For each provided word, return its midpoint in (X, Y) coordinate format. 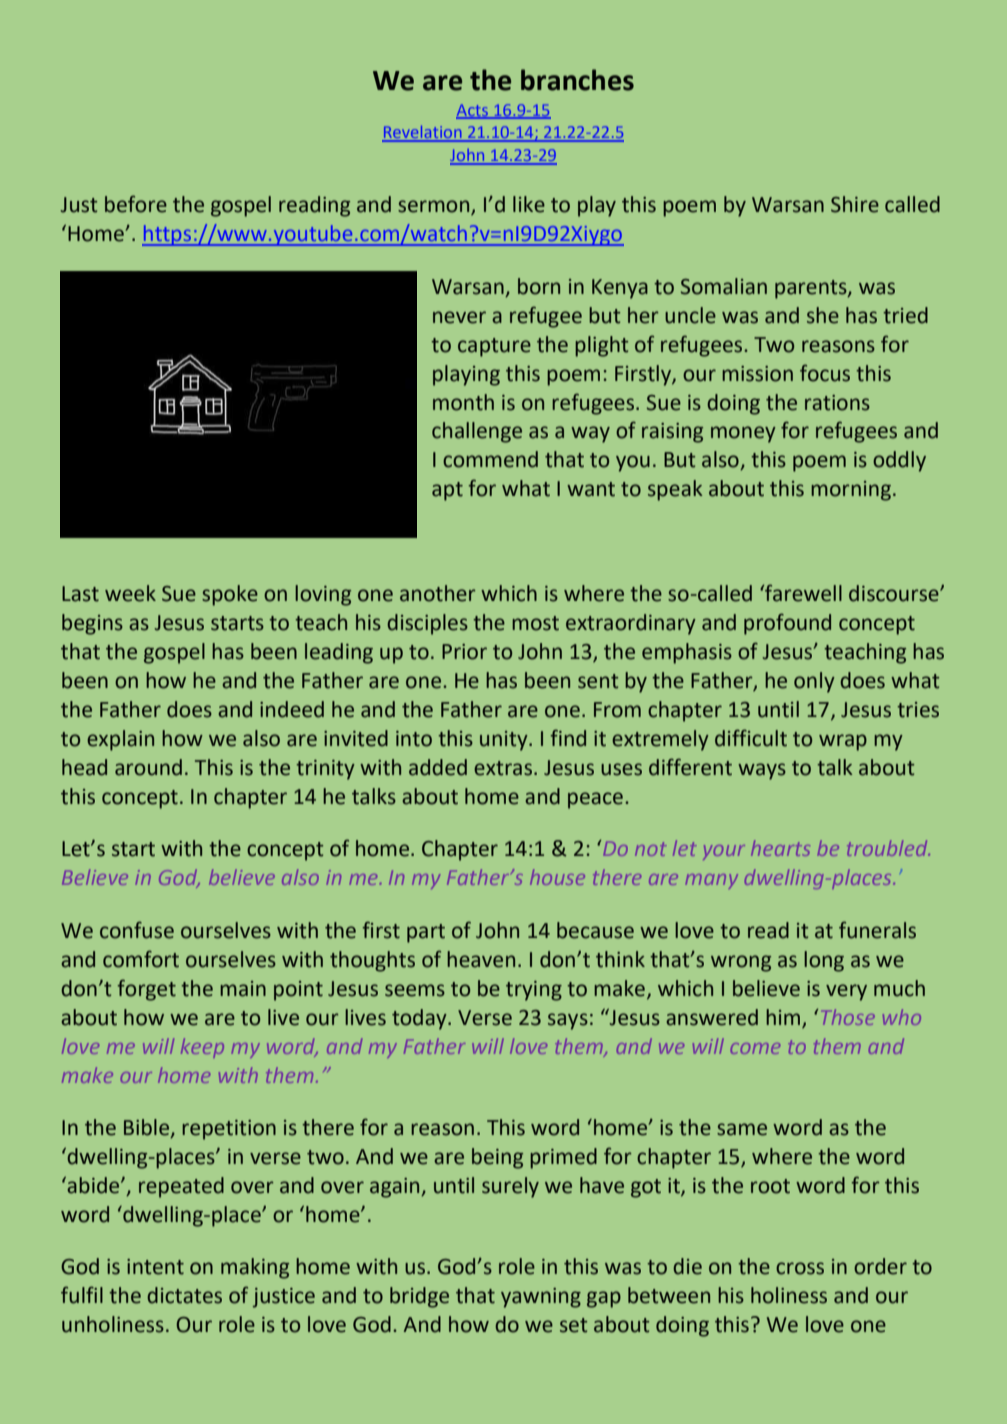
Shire (855, 204)
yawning (541, 1298)
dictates (184, 1295)
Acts (473, 111)
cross (800, 1268)
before (136, 204)
